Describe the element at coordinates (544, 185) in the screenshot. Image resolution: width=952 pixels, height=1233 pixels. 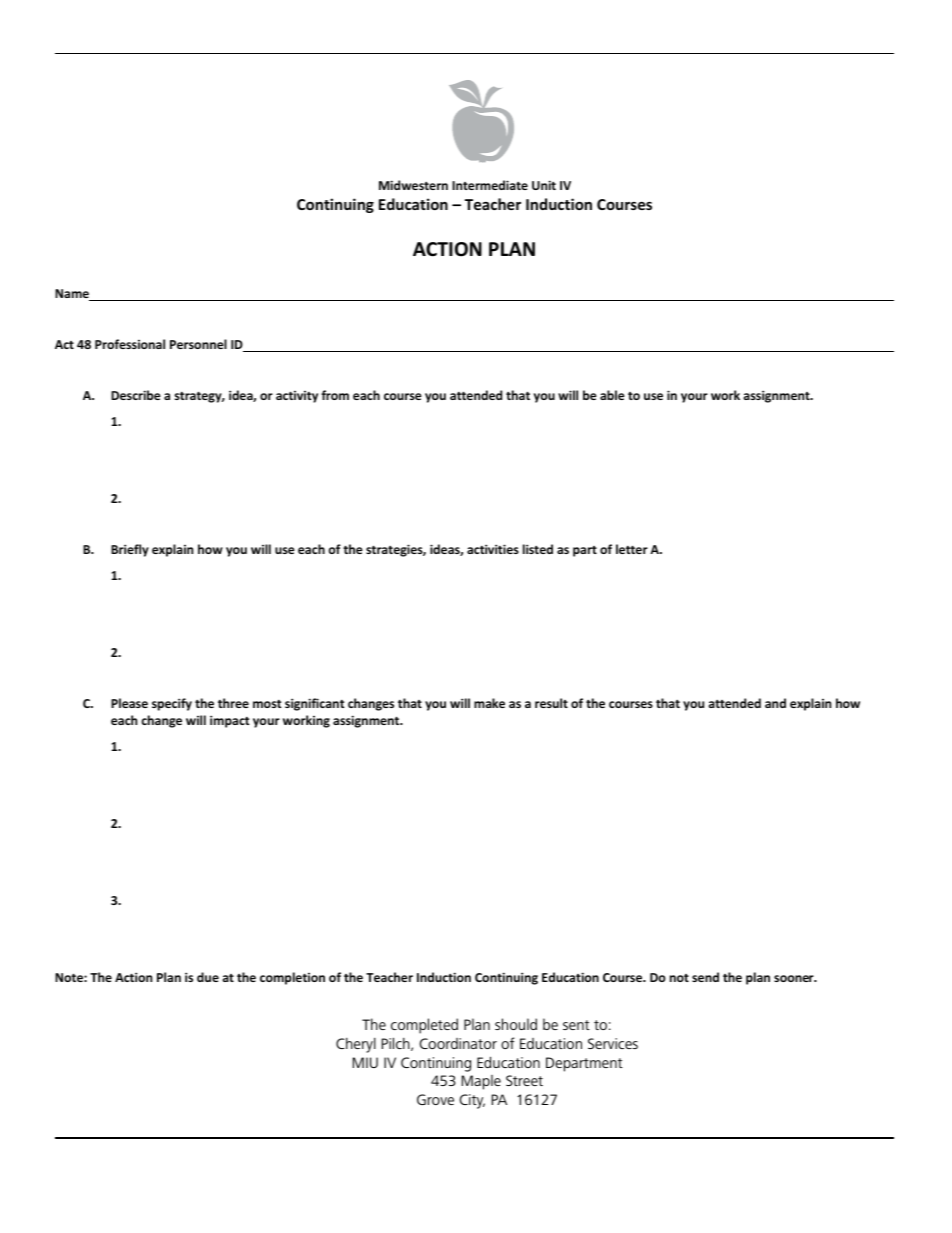
I see `Unit` at that location.
